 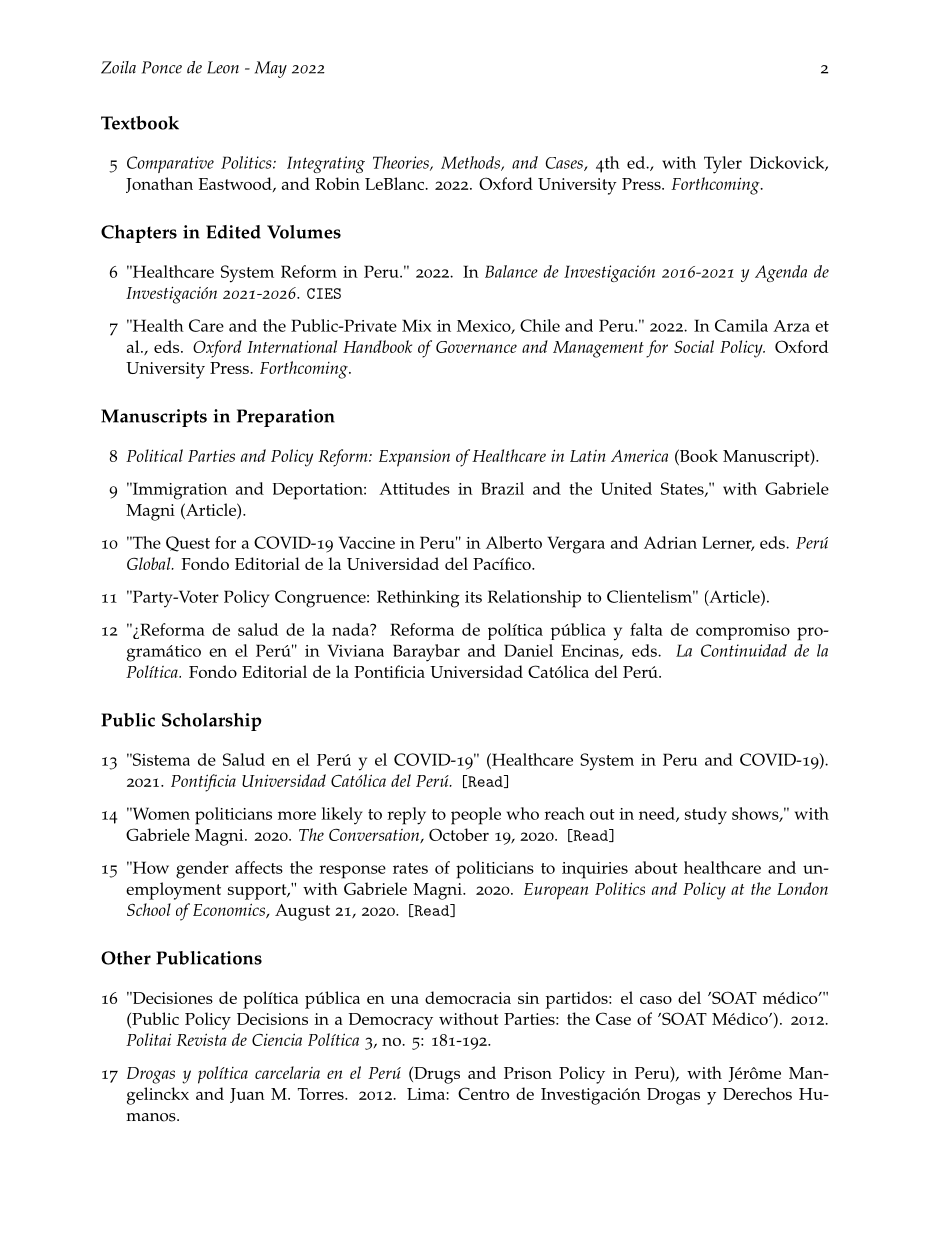 What do you see at coordinates (292, 346) in the image?
I see `International` at bounding box center [292, 346].
